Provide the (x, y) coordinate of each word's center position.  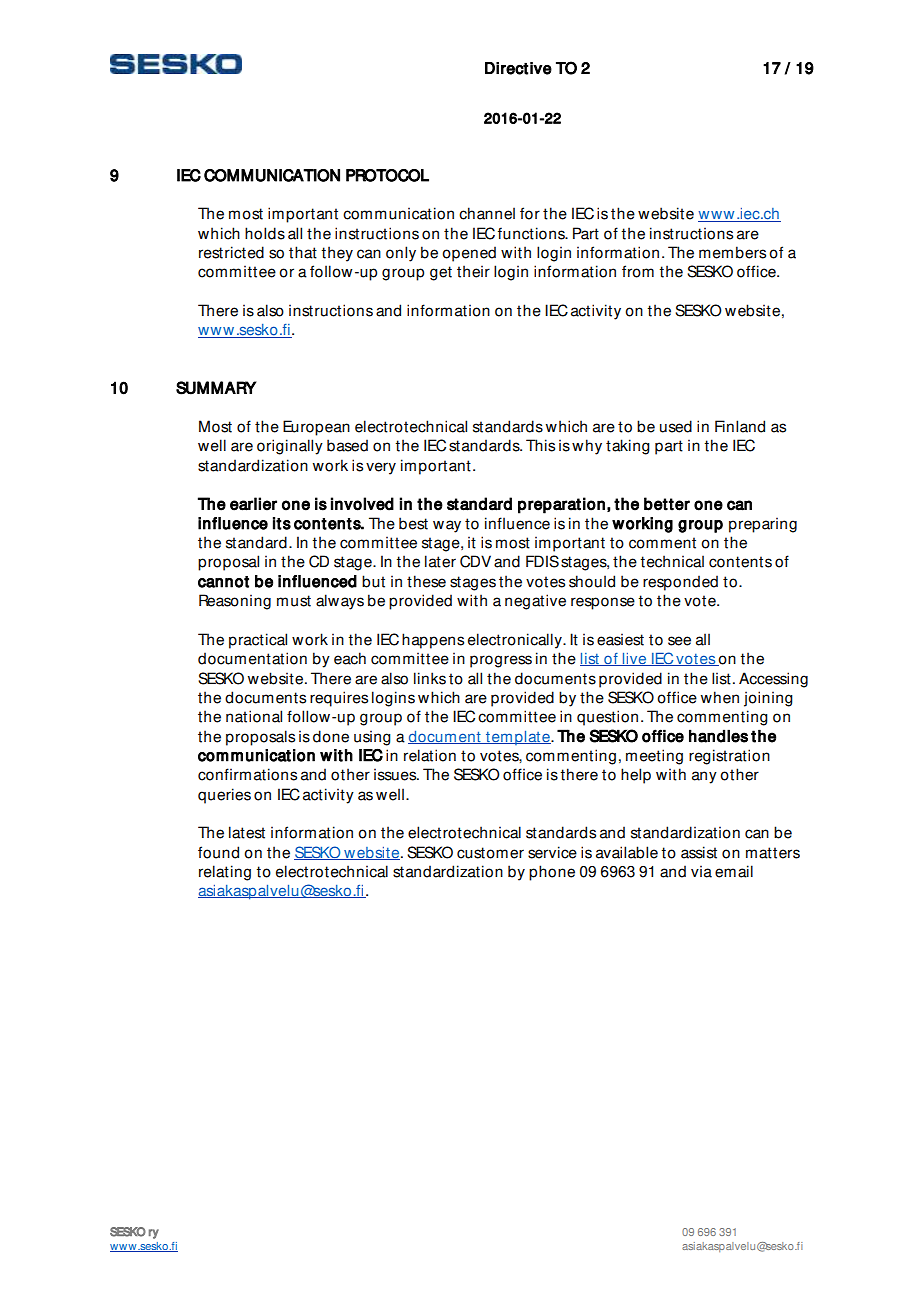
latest (247, 832)
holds (265, 233)
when (720, 697)
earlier (253, 504)
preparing (763, 525)
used (676, 426)
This (540, 445)
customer (490, 853)
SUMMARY (216, 388)
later (440, 561)
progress (501, 661)
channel (487, 213)
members (732, 252)
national (254, 716)
